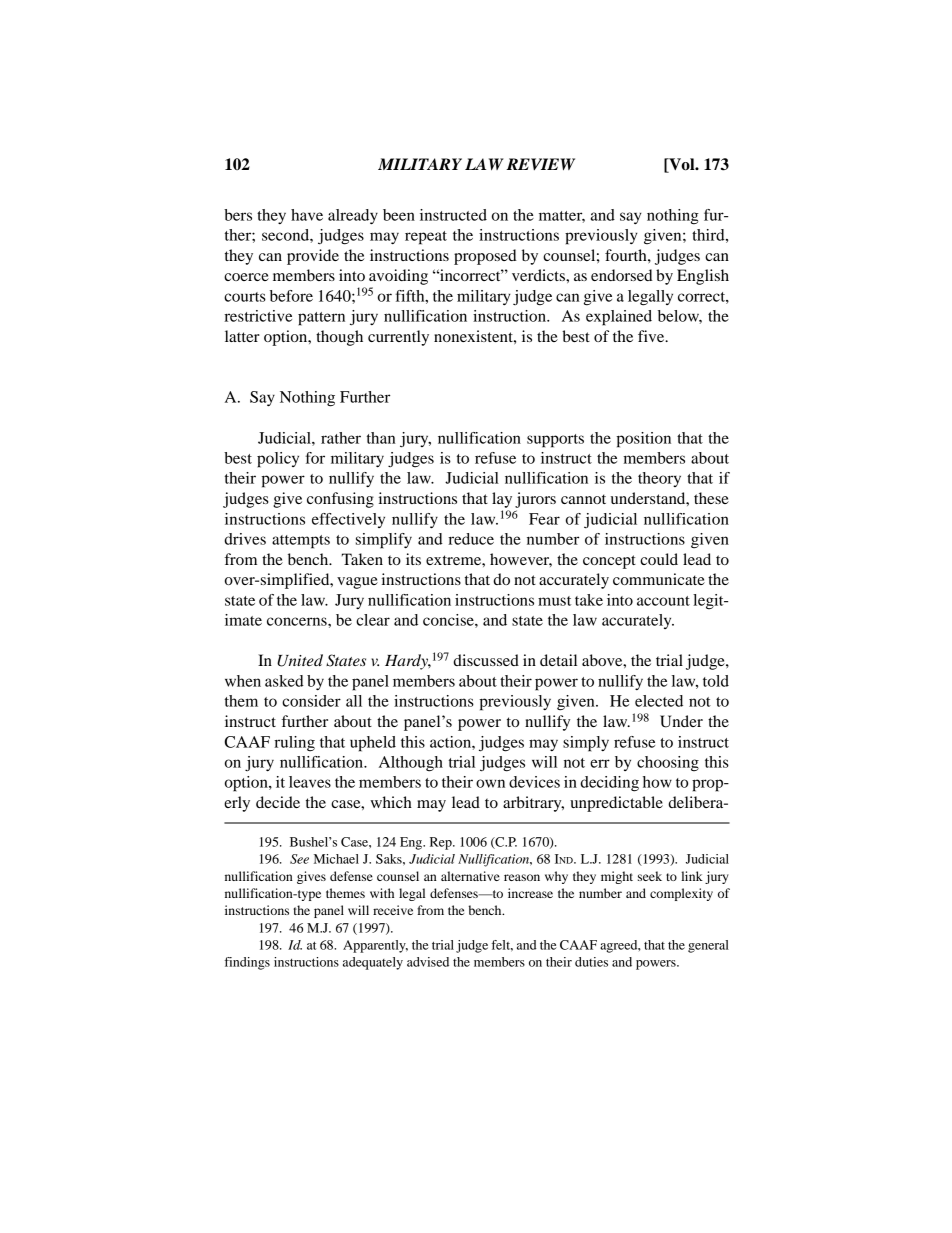 The height and width of the screenshot is (1233, 952). I want to click on choosing, so click(668, 764).
